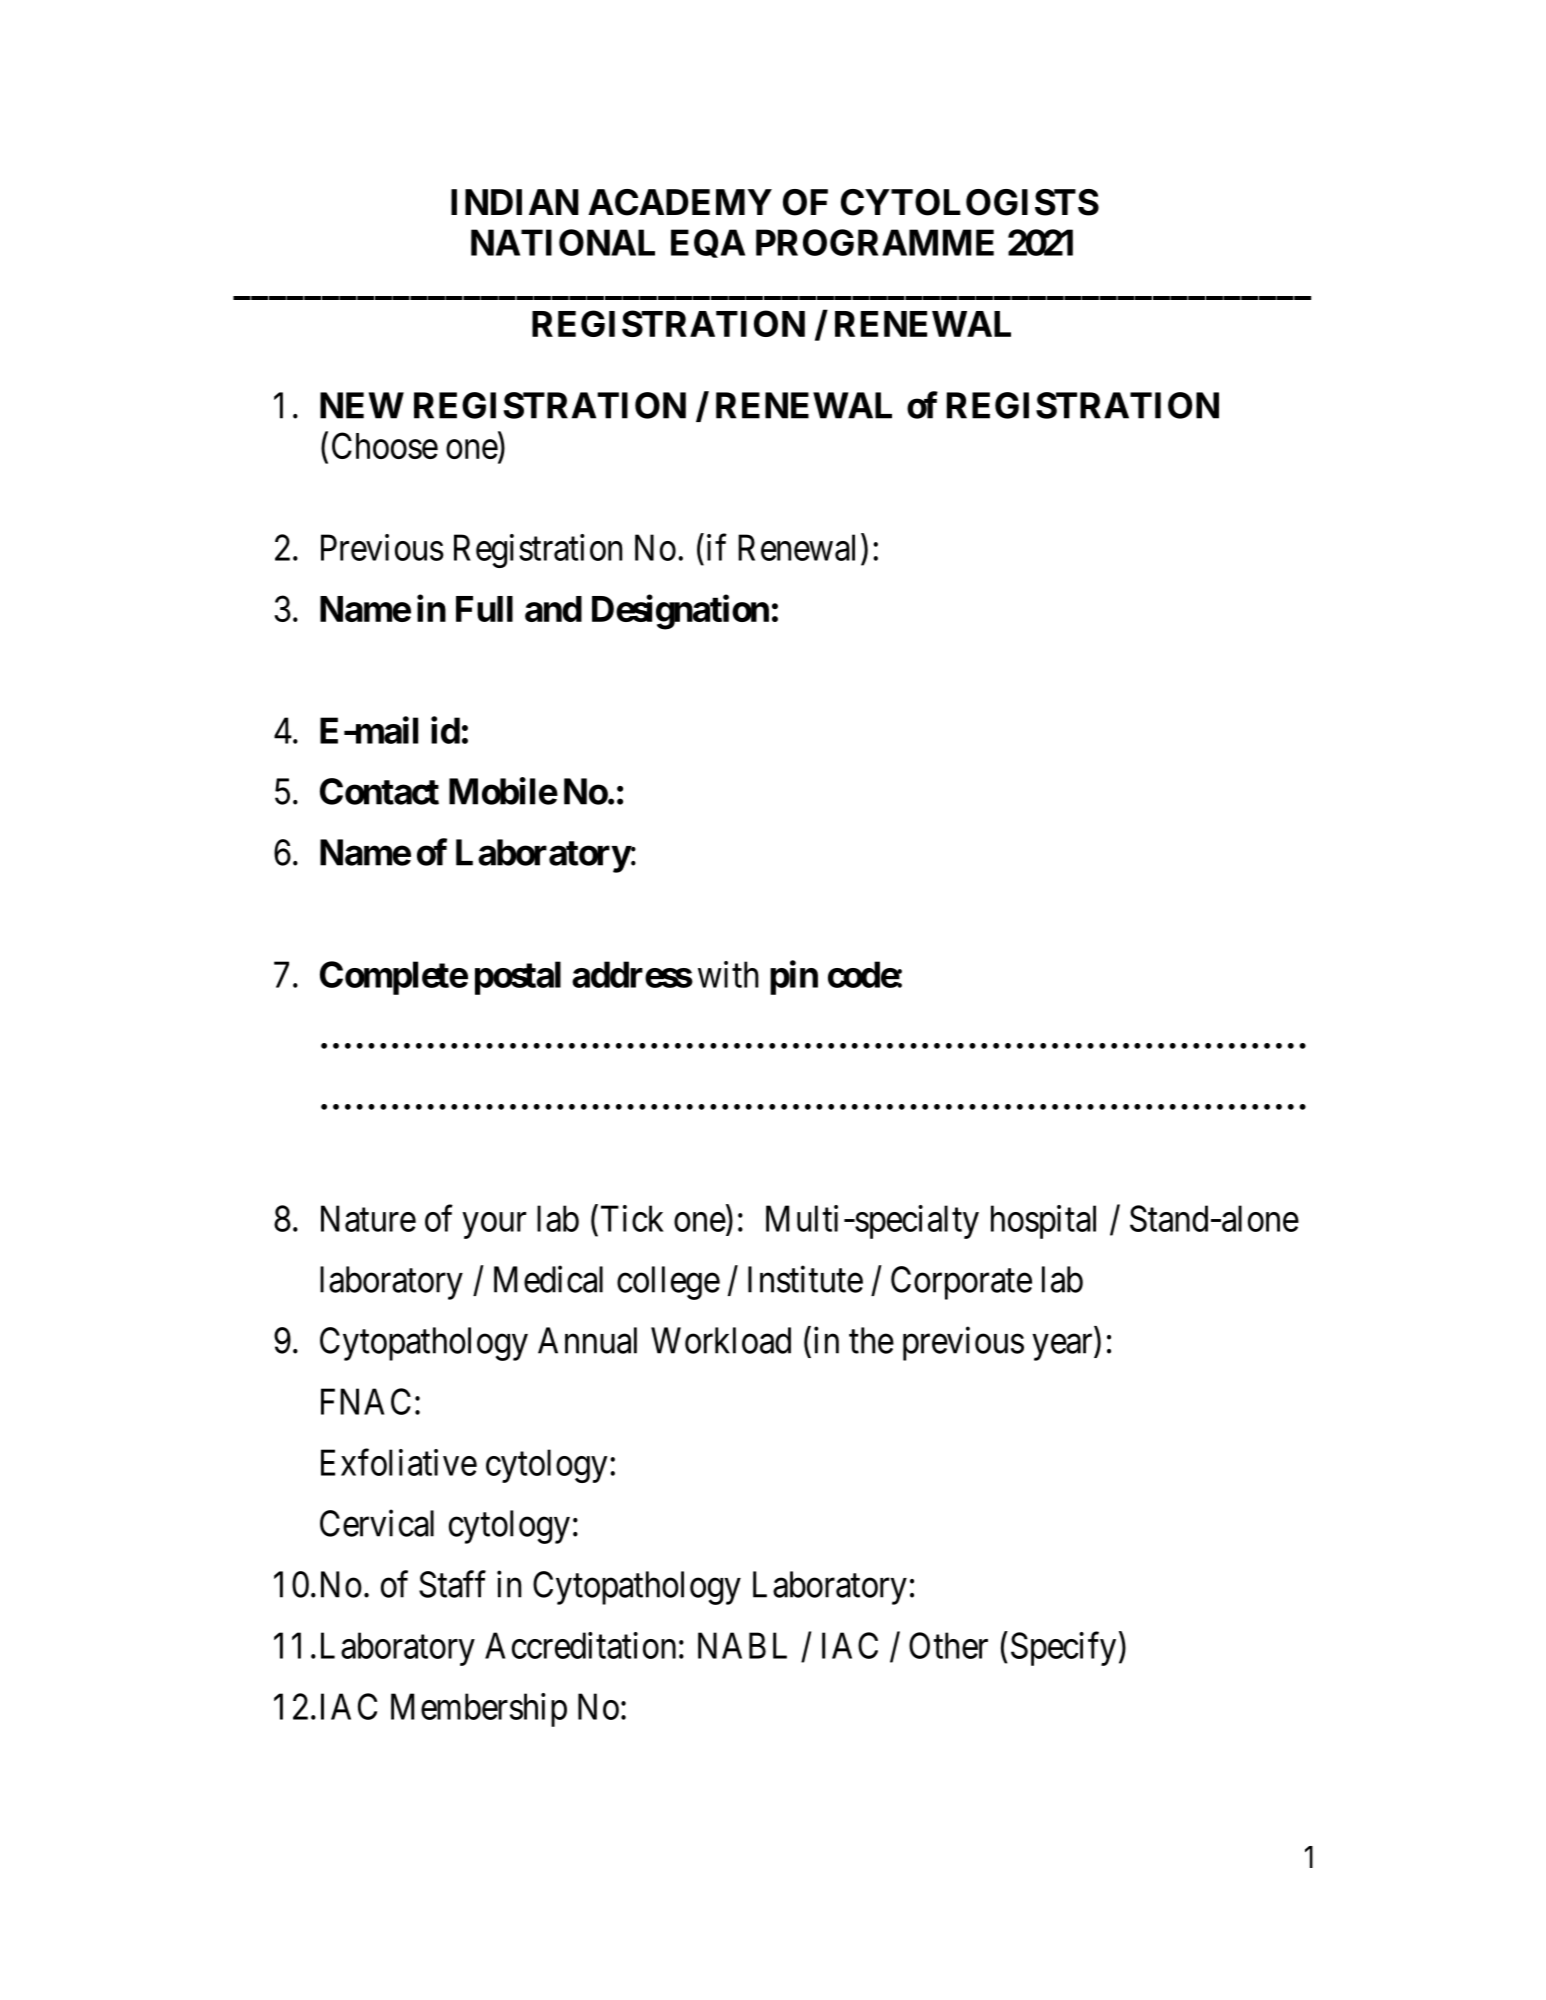 This screenshot has height=2000, width=1546. I want to click on Membership, so click(479, 1710).
